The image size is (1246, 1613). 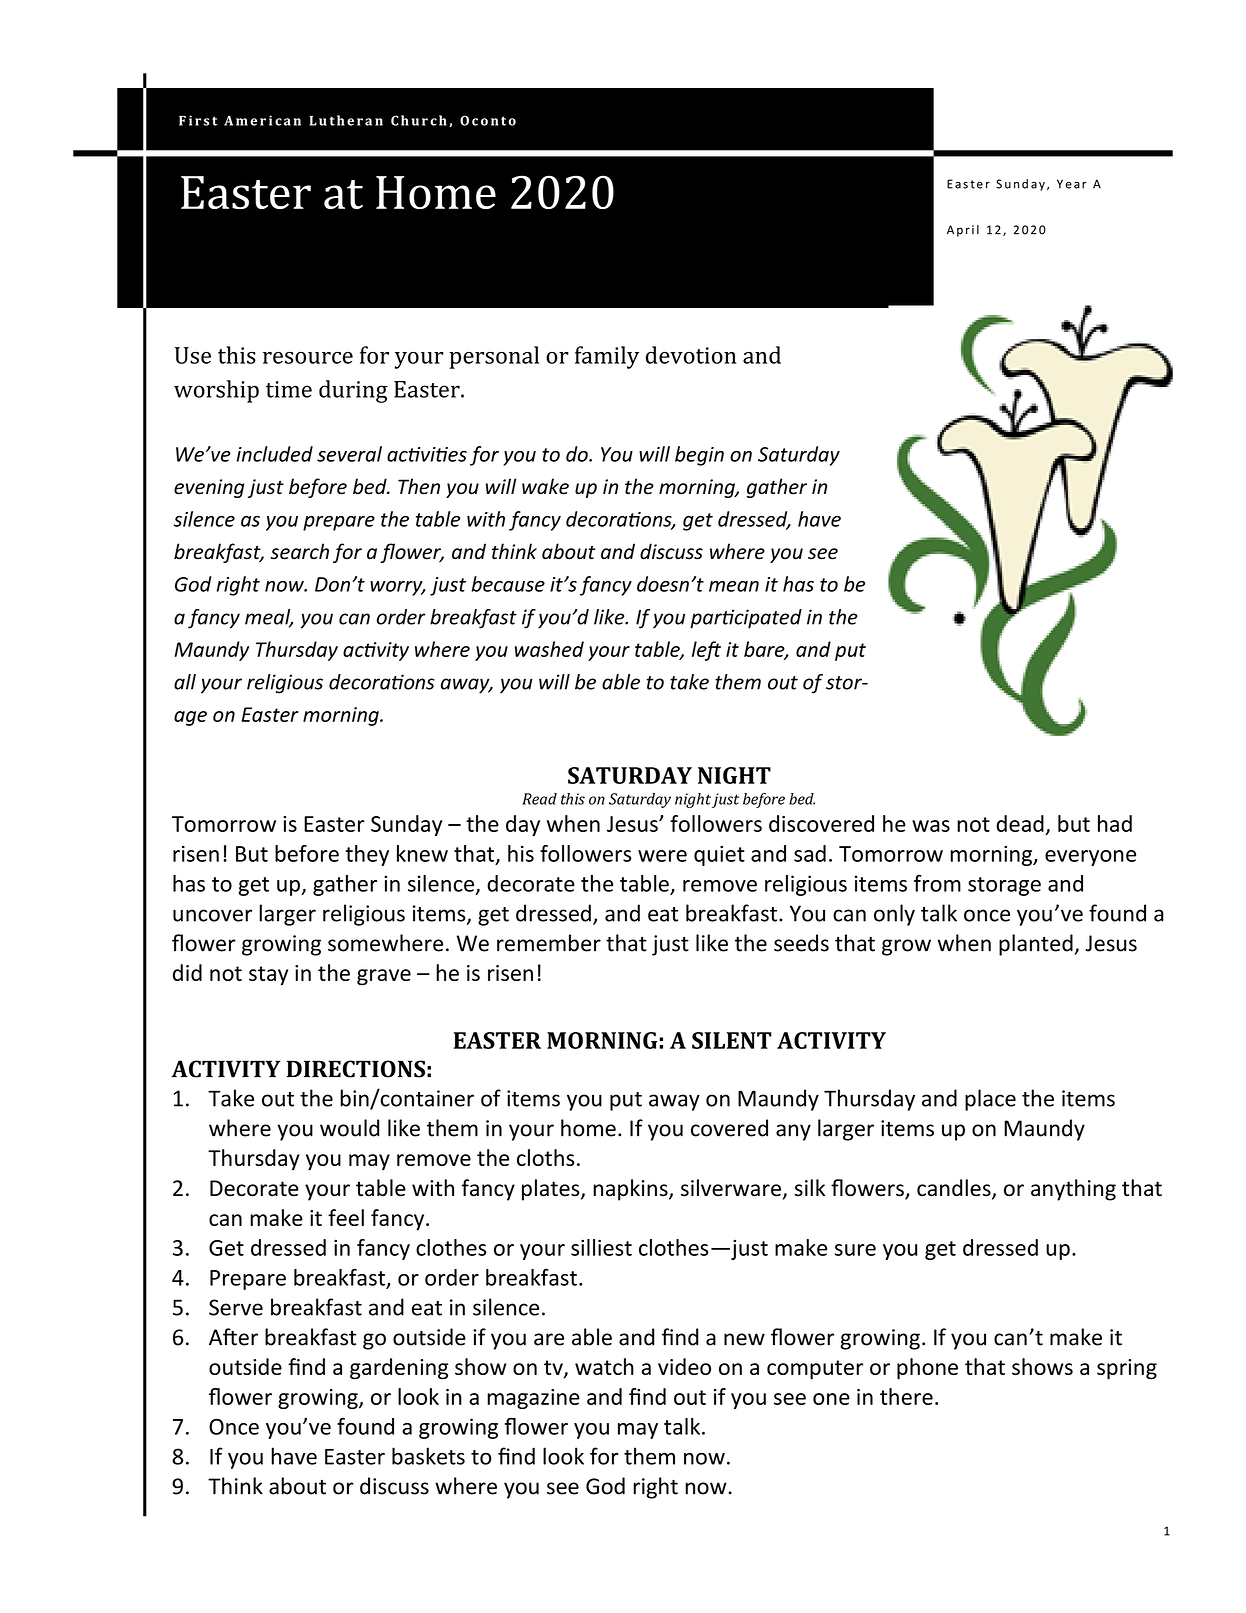 What do you see at coordinates (367, 855) in the screenshot?
I see `they` at bounding box center [367, 855].
